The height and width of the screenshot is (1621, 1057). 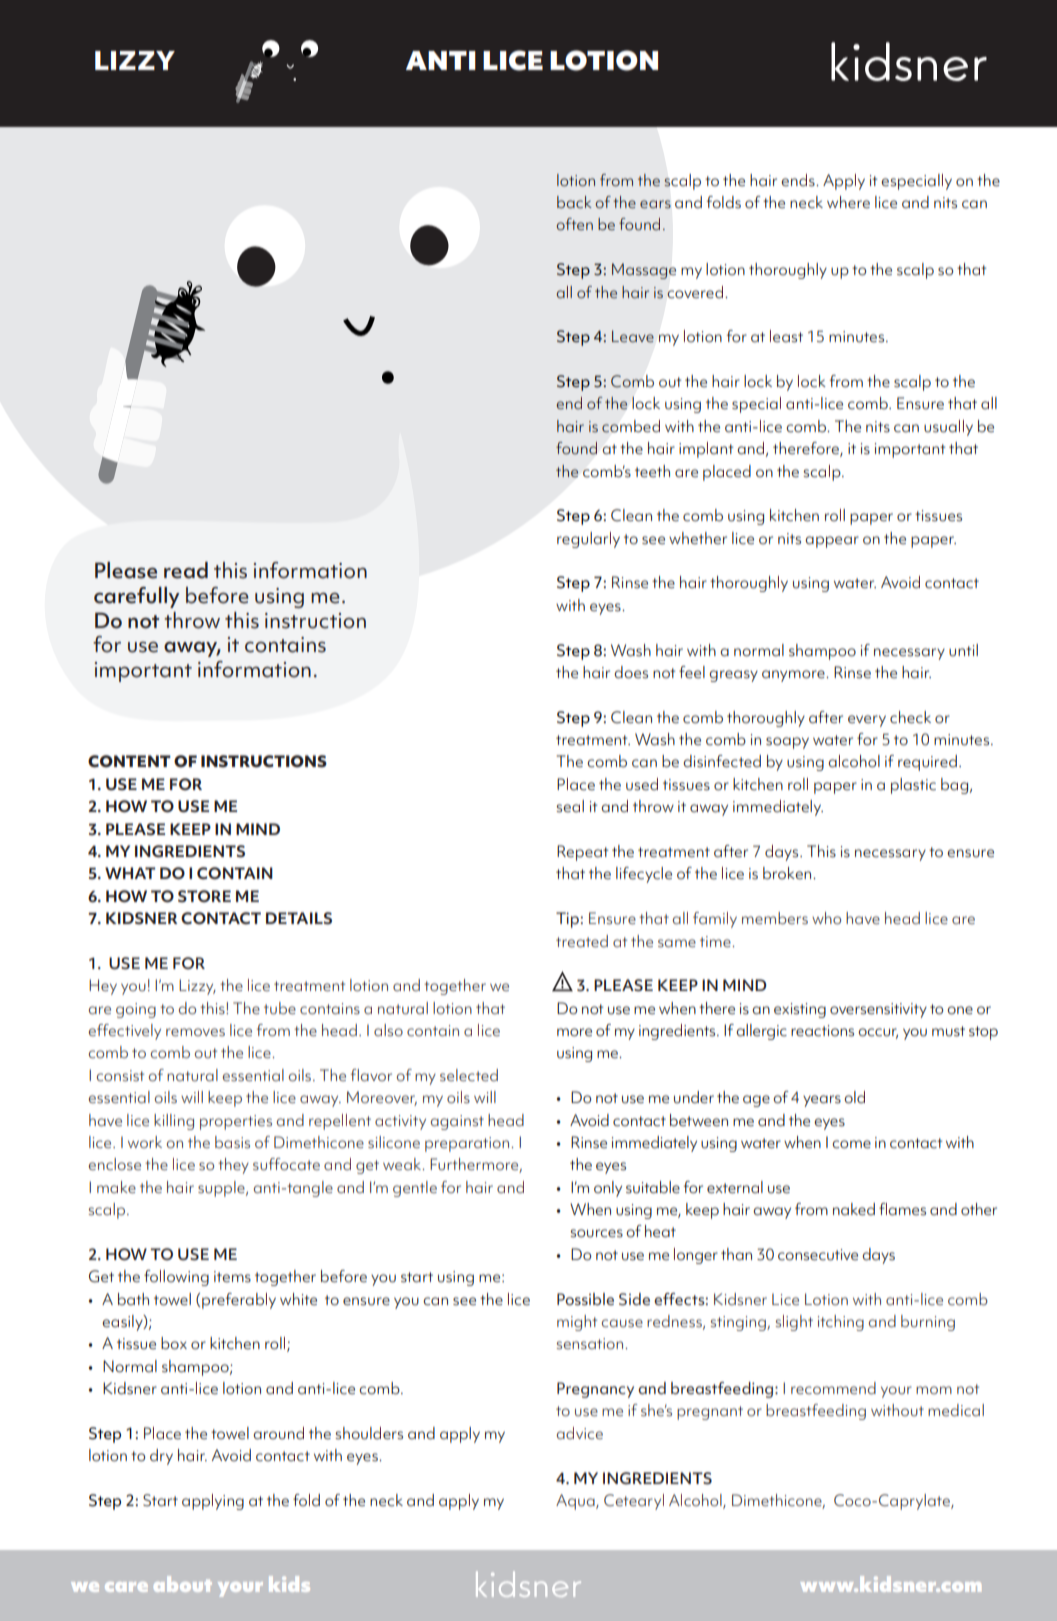 I want to click on about, so click(x=183, y=1584).
